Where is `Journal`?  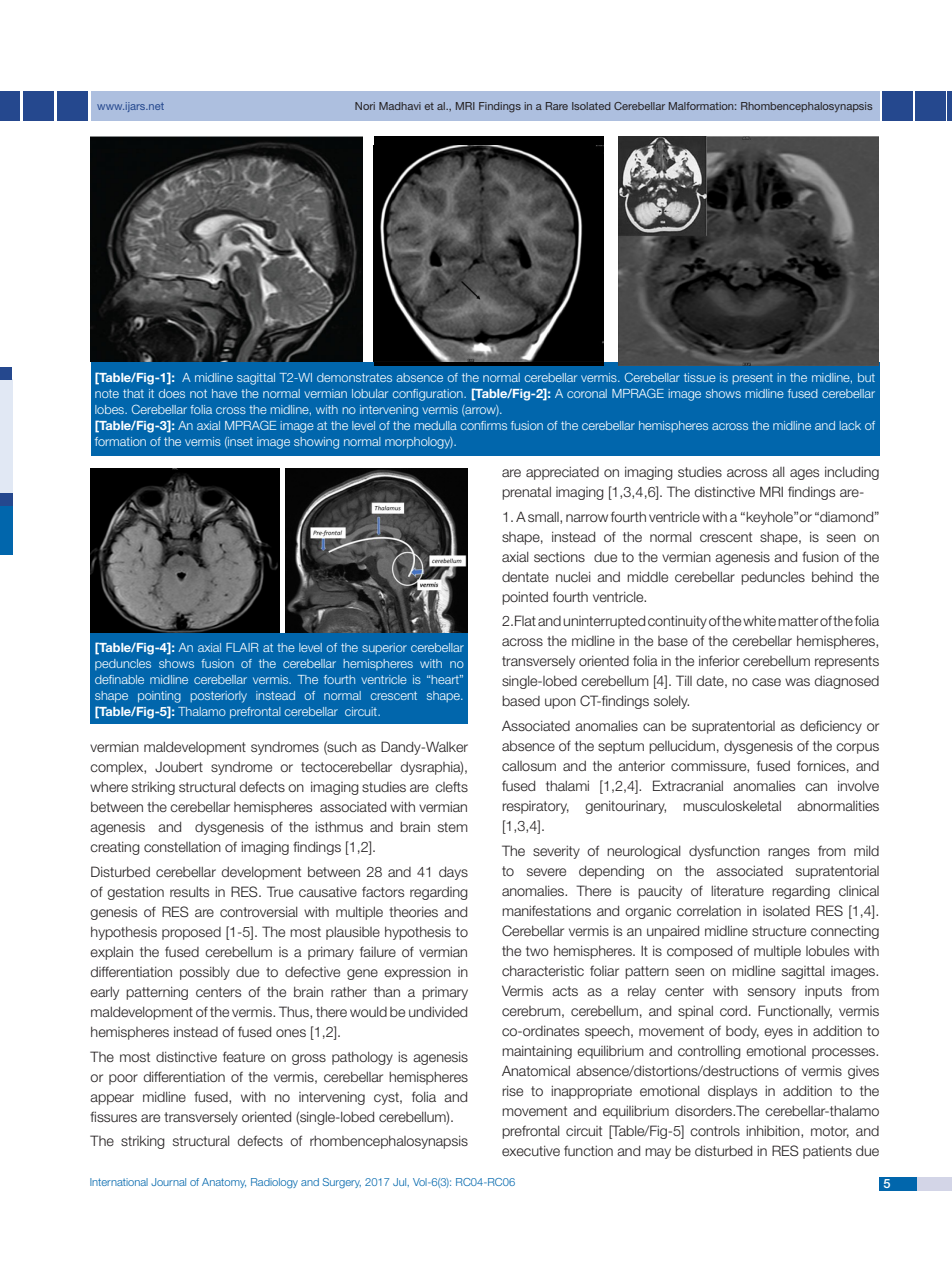
Journal is located at coordinates (168, 1182).
